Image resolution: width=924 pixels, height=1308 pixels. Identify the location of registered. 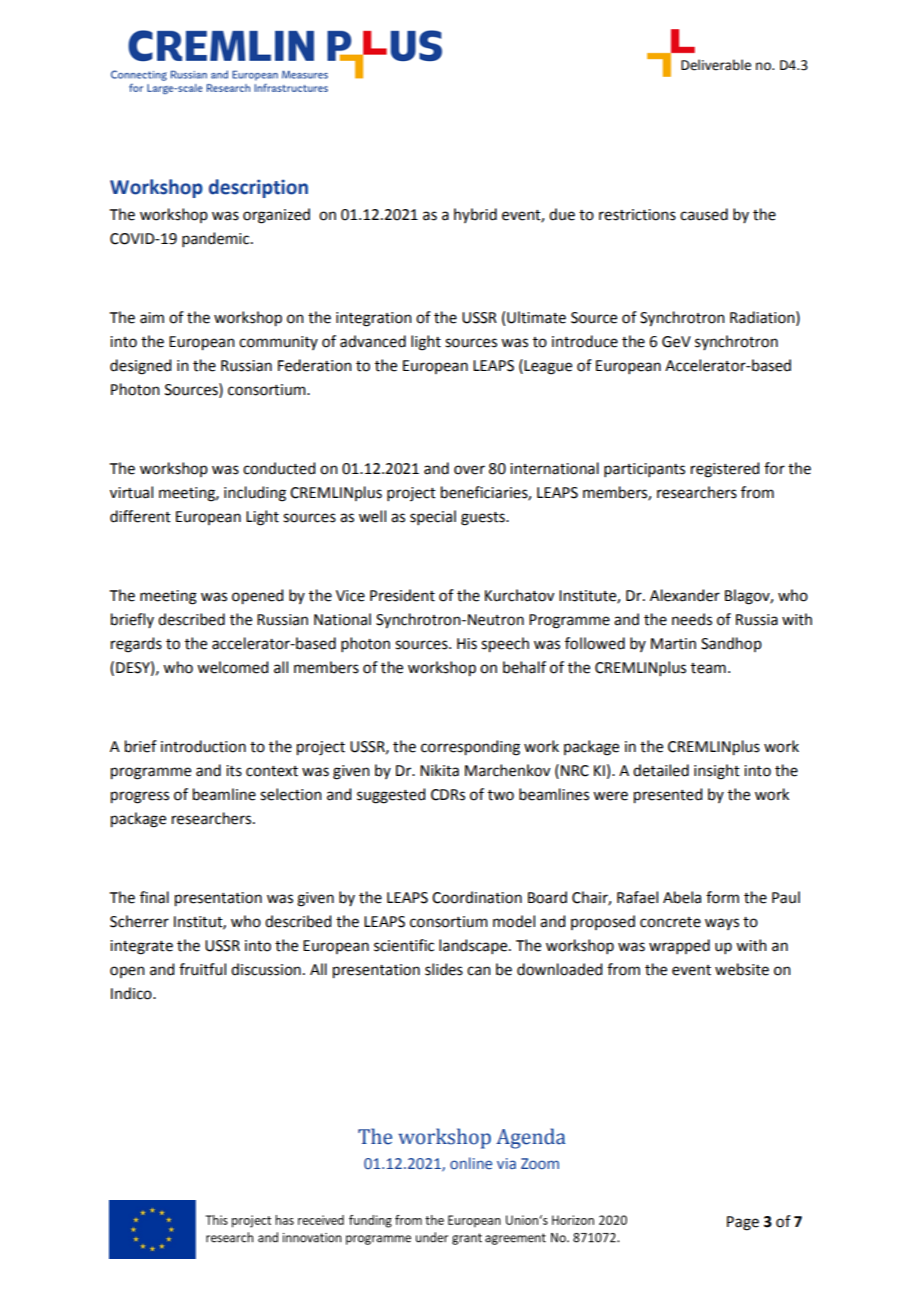
(725, 470).
